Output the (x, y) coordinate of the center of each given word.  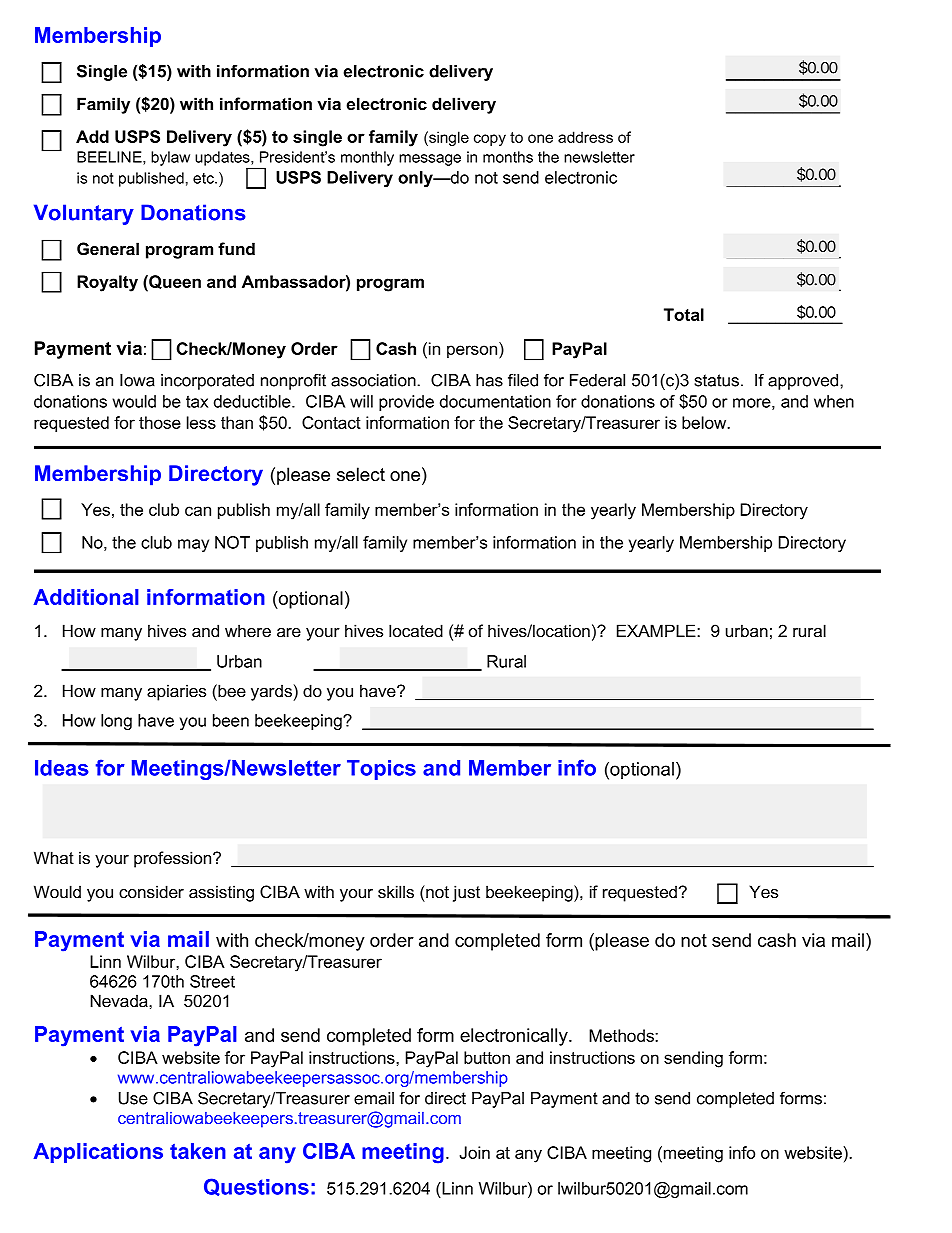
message (430, 160)
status (716, 380)
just (466, 893)
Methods (622, 1035)
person (473, 352)
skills (396, 891)
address (585, 137)
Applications (98, 1153)
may (193, 545)
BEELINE (110, 158)
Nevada (120, 1001)
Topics (381, 770)
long (116, 722)
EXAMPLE (657, 630)
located (416, 630)
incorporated (207, 382)
